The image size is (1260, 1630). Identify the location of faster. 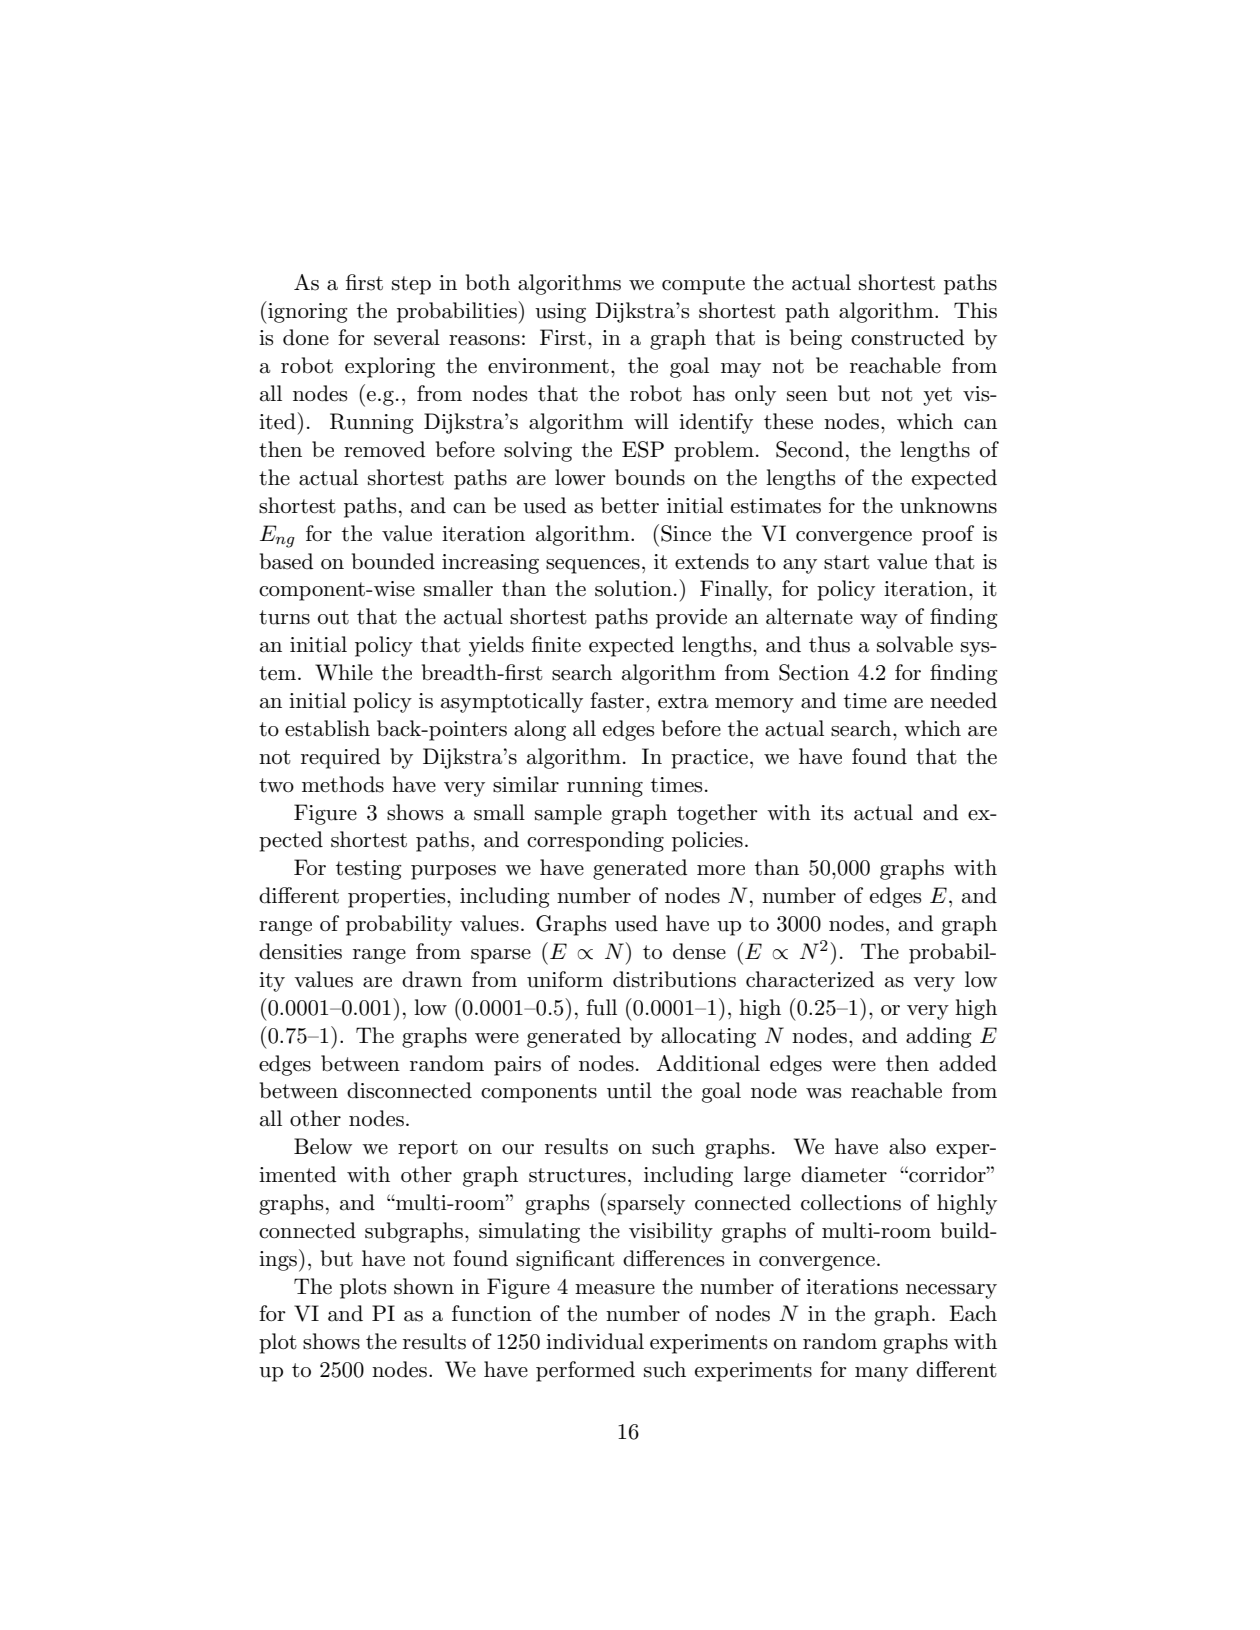
(618, 700).
